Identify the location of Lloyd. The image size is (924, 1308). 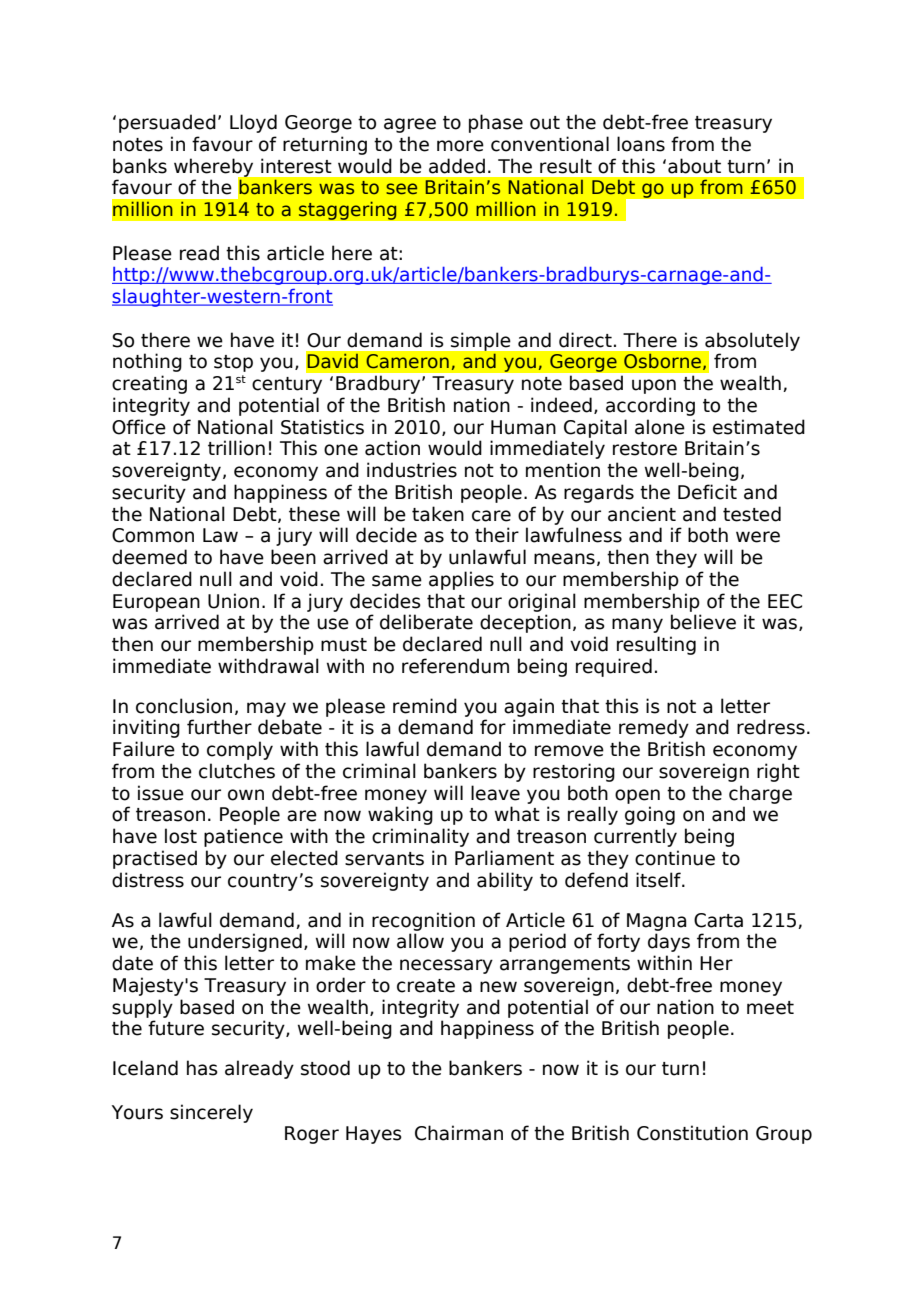
(253, 123).
